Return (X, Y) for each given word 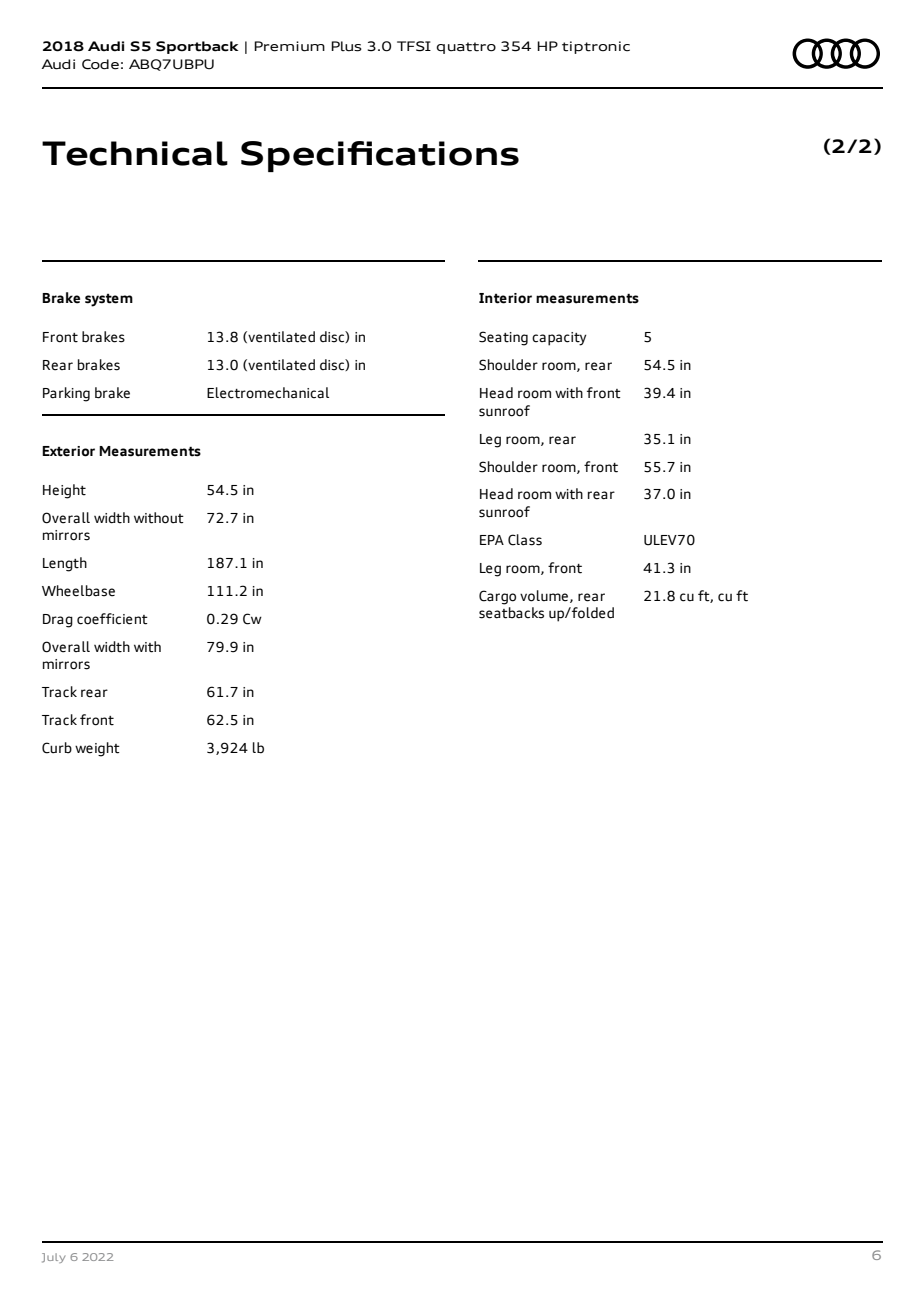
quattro (466, 48)
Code (100, 64)
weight (97, 749)
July (53, 1258)
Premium (289, 46)
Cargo (497, 597)
